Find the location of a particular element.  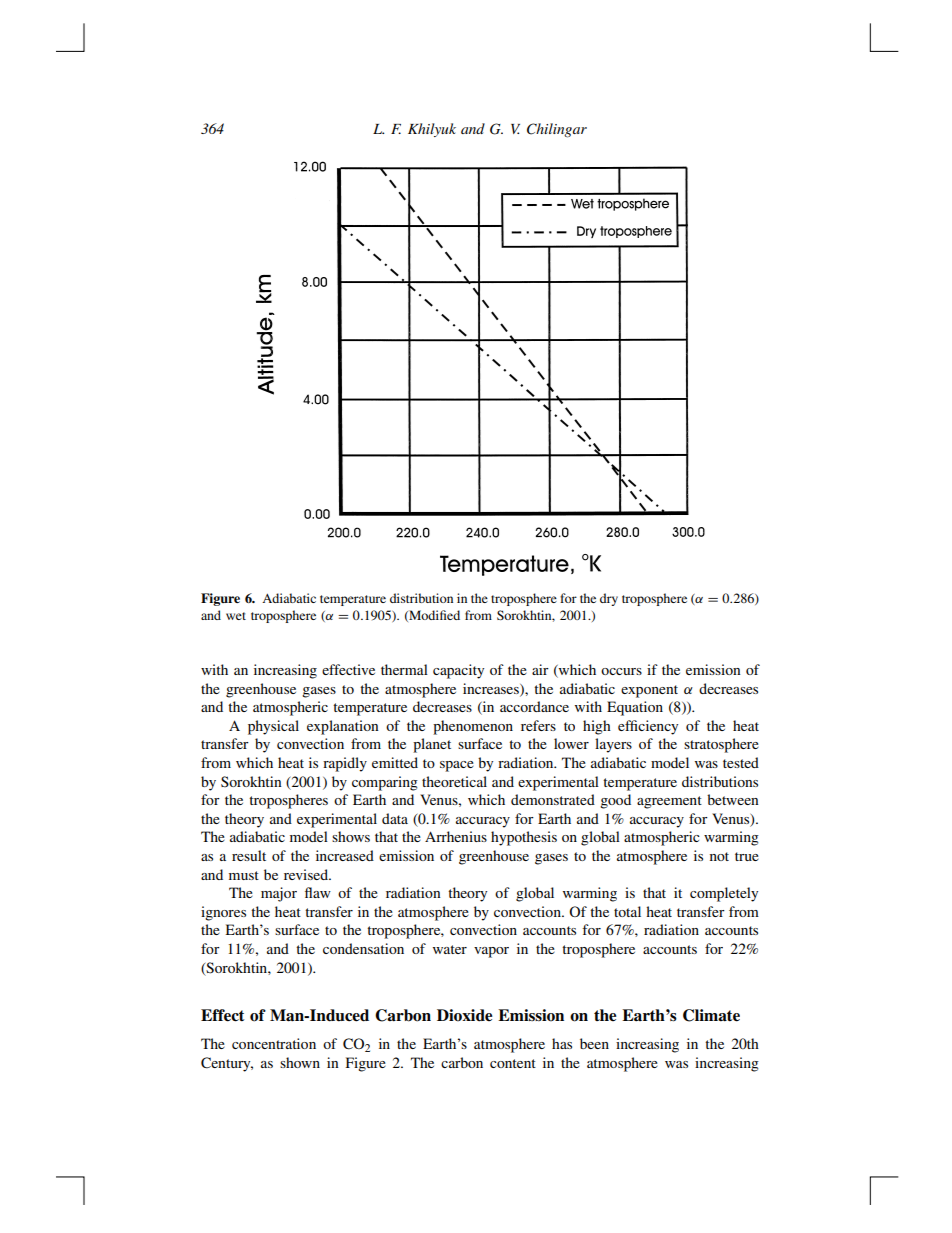

rapidly is located at coordinates (345, 764).
